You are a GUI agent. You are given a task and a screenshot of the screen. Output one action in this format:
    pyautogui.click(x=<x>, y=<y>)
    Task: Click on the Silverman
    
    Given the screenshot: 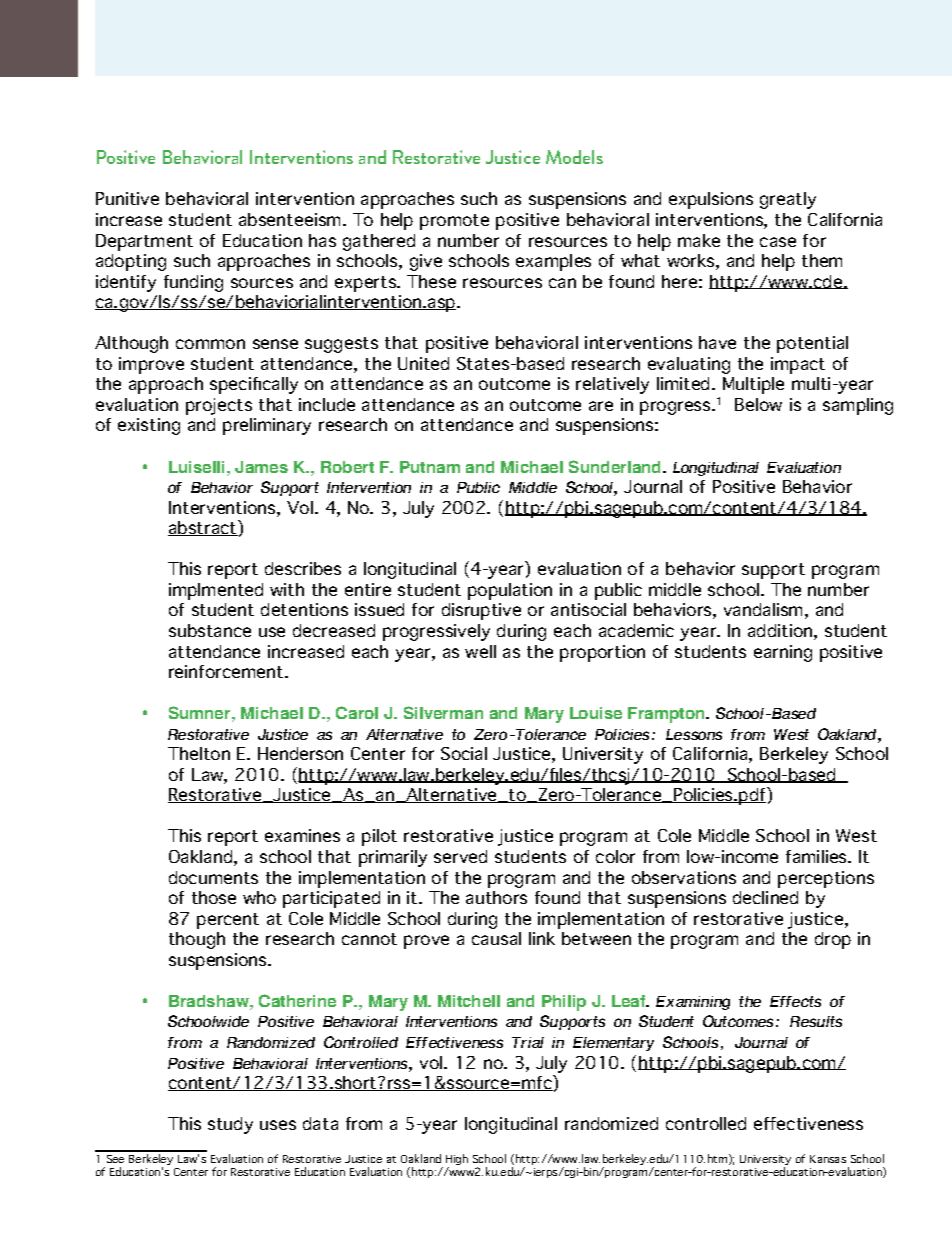 What is the action you would take?
    pyautogui.click(x=443, y=712)
